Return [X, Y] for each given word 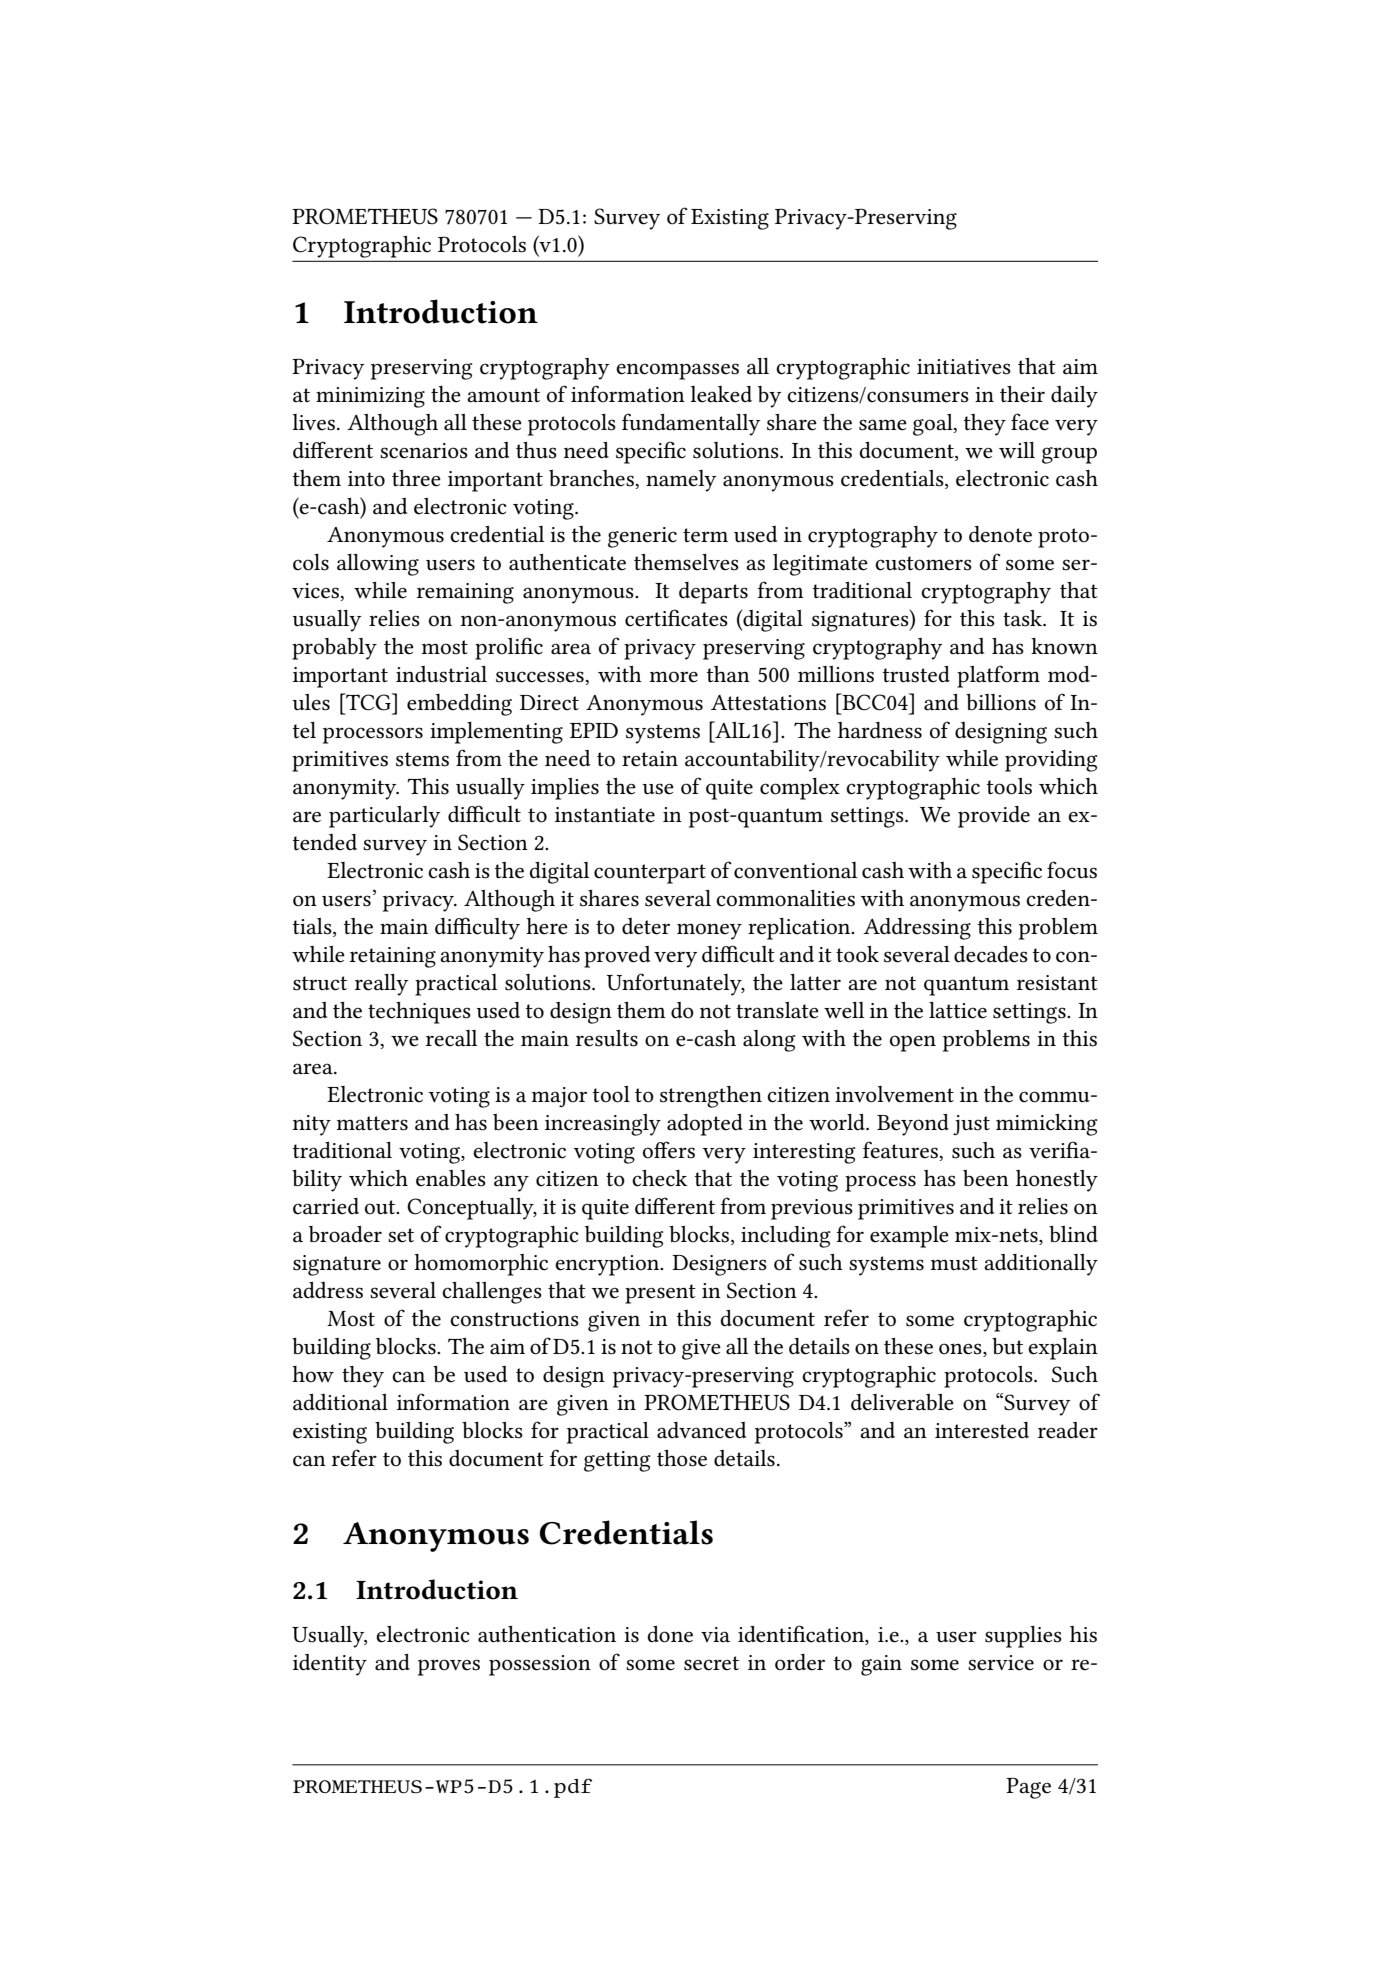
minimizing [370, 397]
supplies [1023, 1637]
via [715, 1634]
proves [449, 1667]
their [1022, 394]
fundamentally [691, 424]
